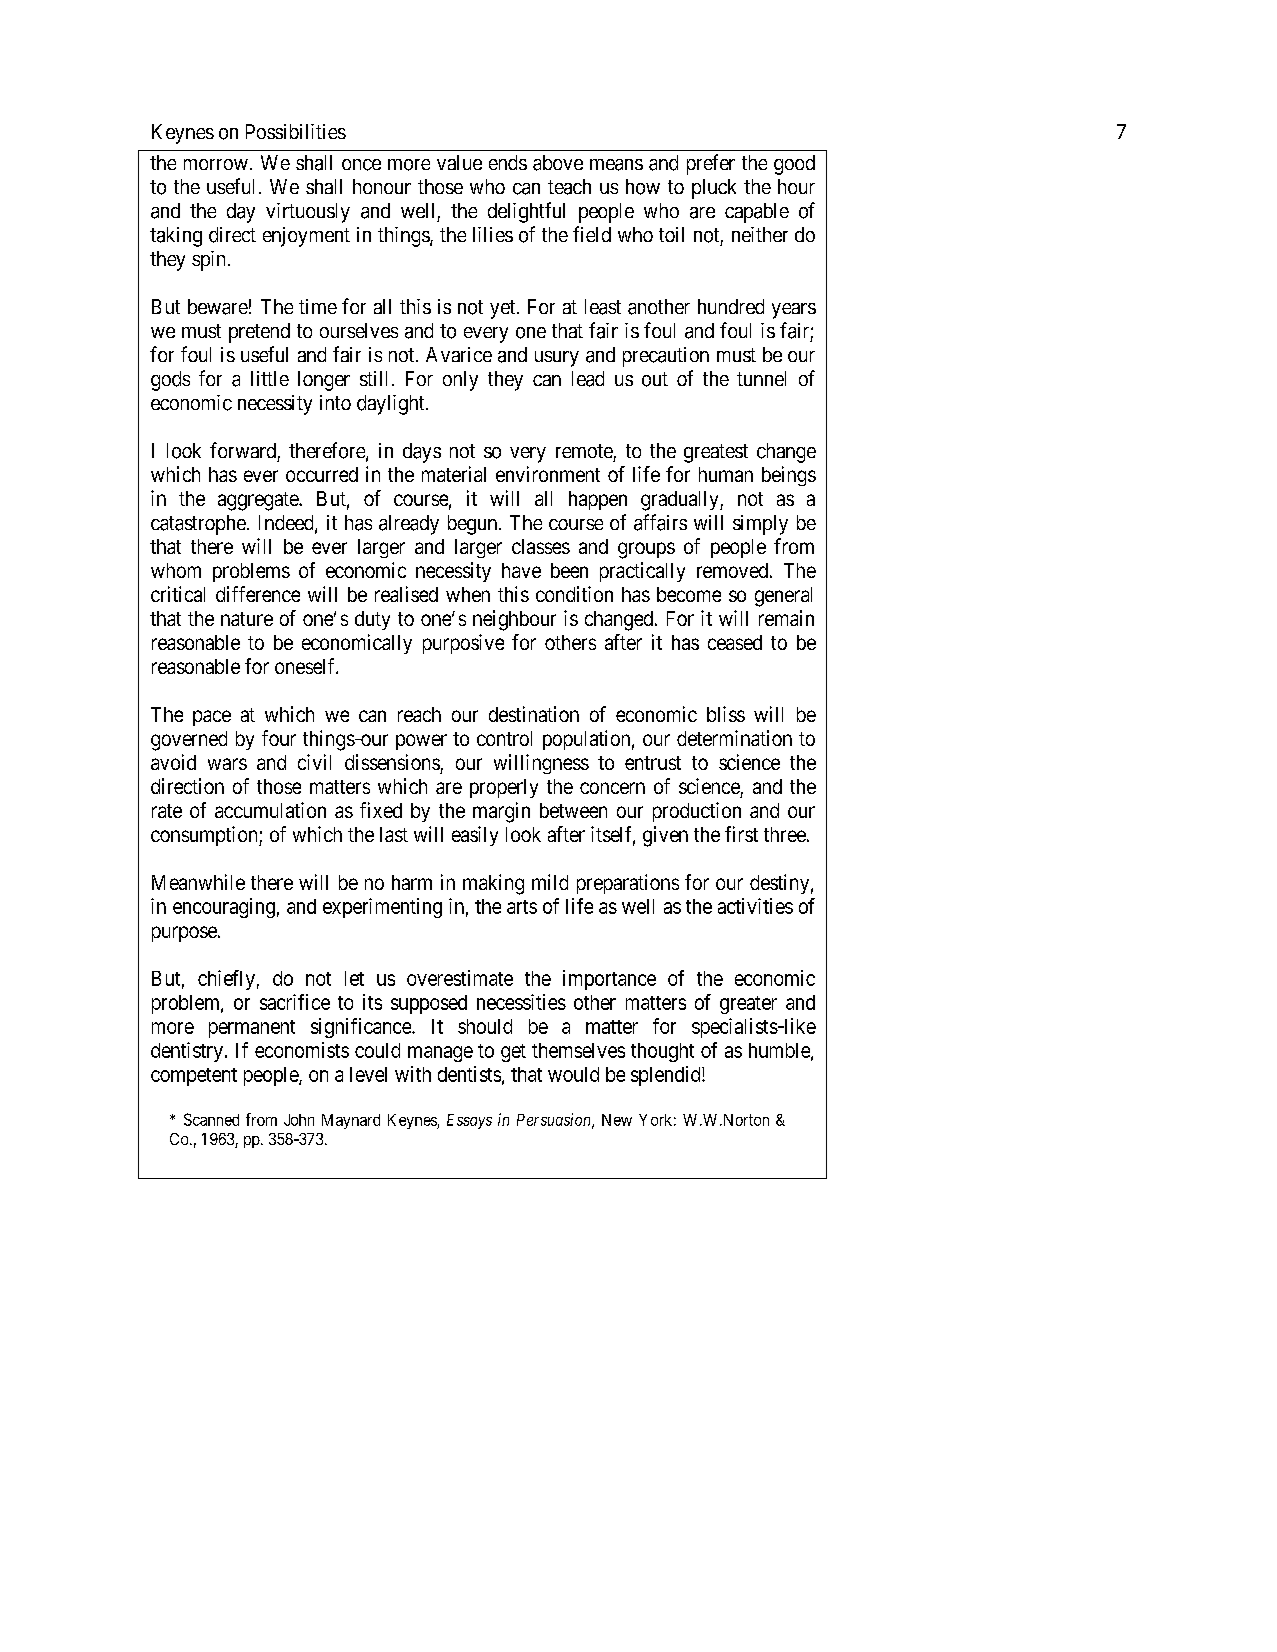  I want to click on Scanned, so click(211, 1119).
